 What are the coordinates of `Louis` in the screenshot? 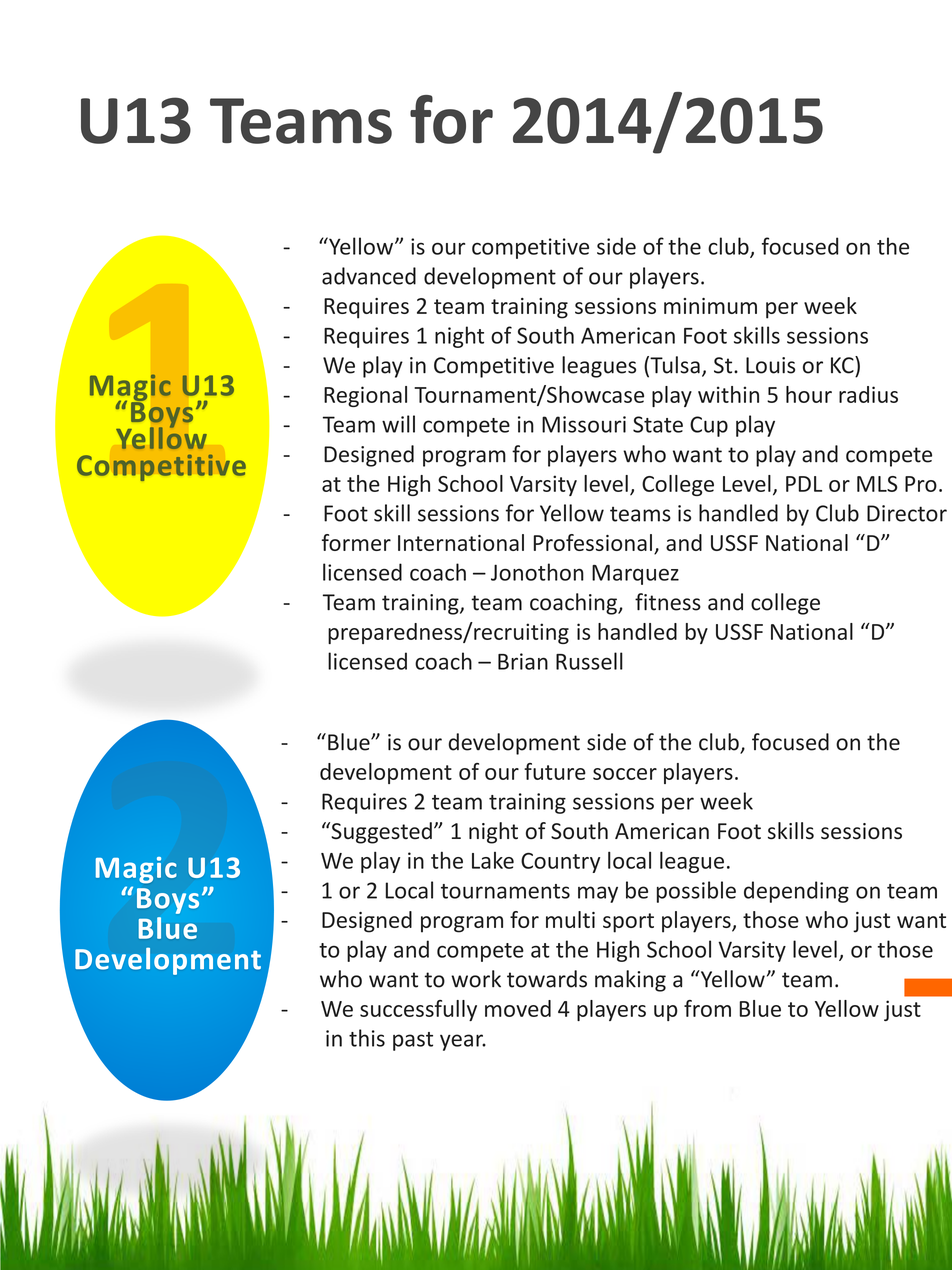 It's located at (770, 365).
